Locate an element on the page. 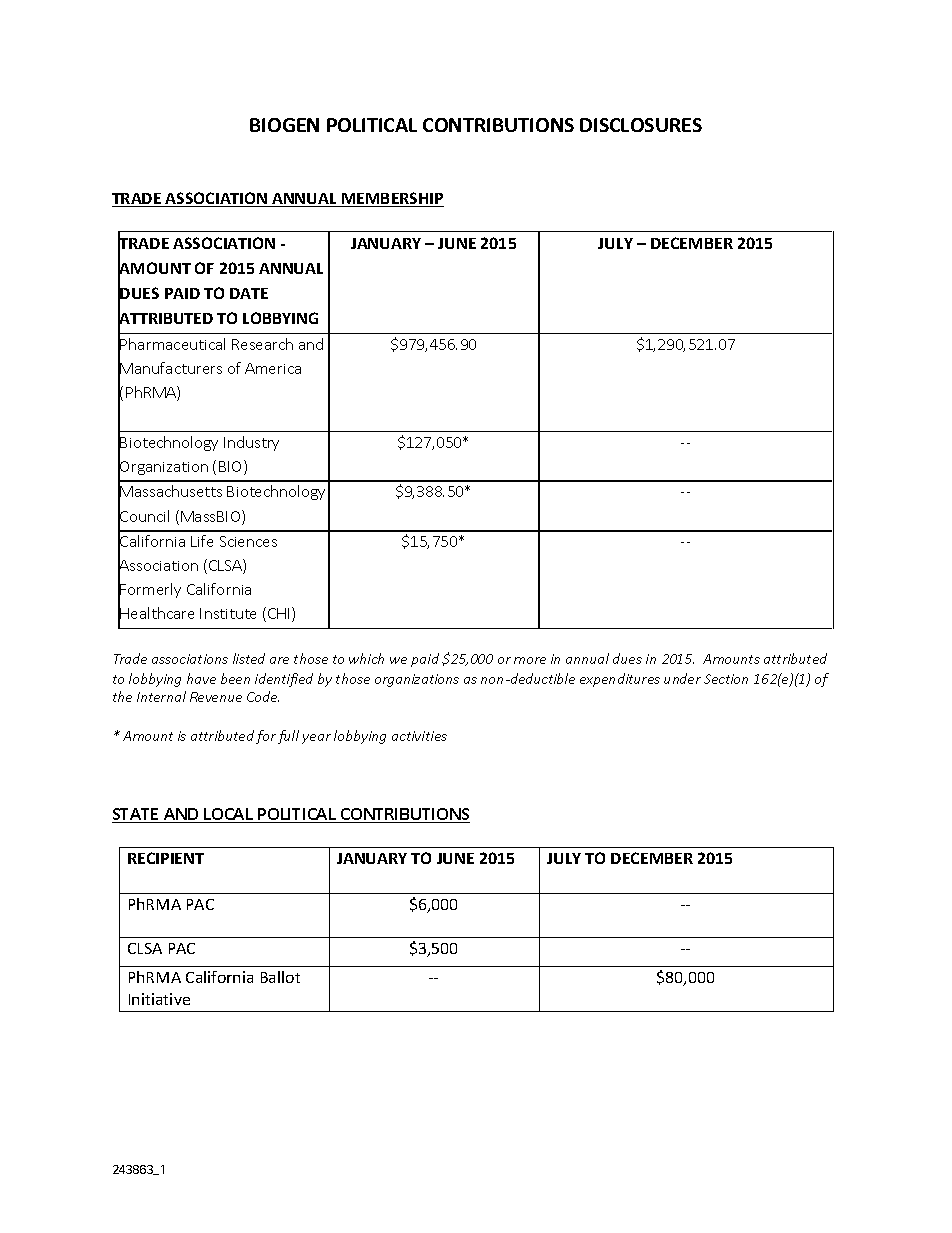 The width and height of the image is (952, 1233). DISCLOSURES is located at coordinates (641, 125).
